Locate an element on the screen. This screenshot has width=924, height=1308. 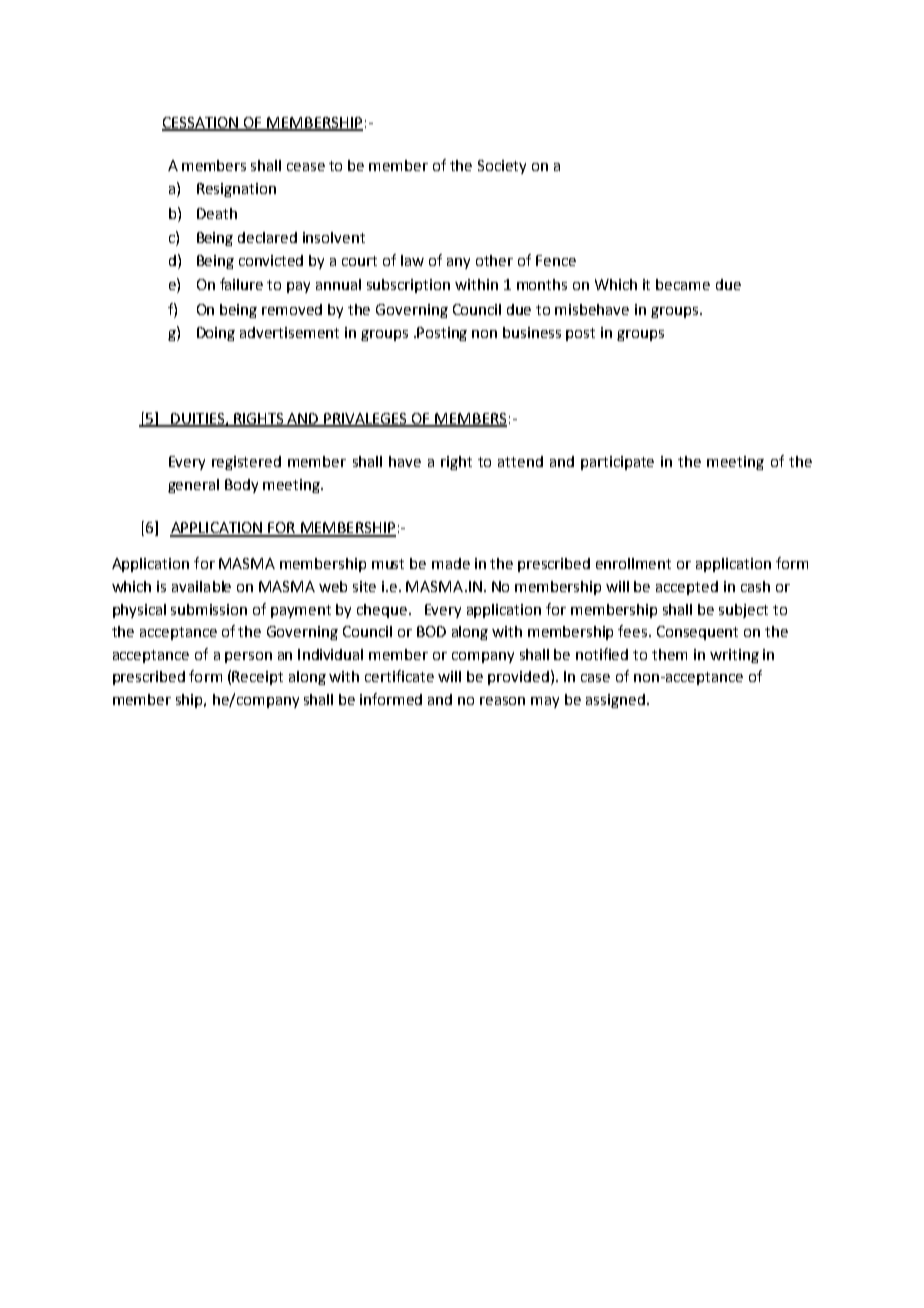
Receipt is located at coordinates (257, 678).
